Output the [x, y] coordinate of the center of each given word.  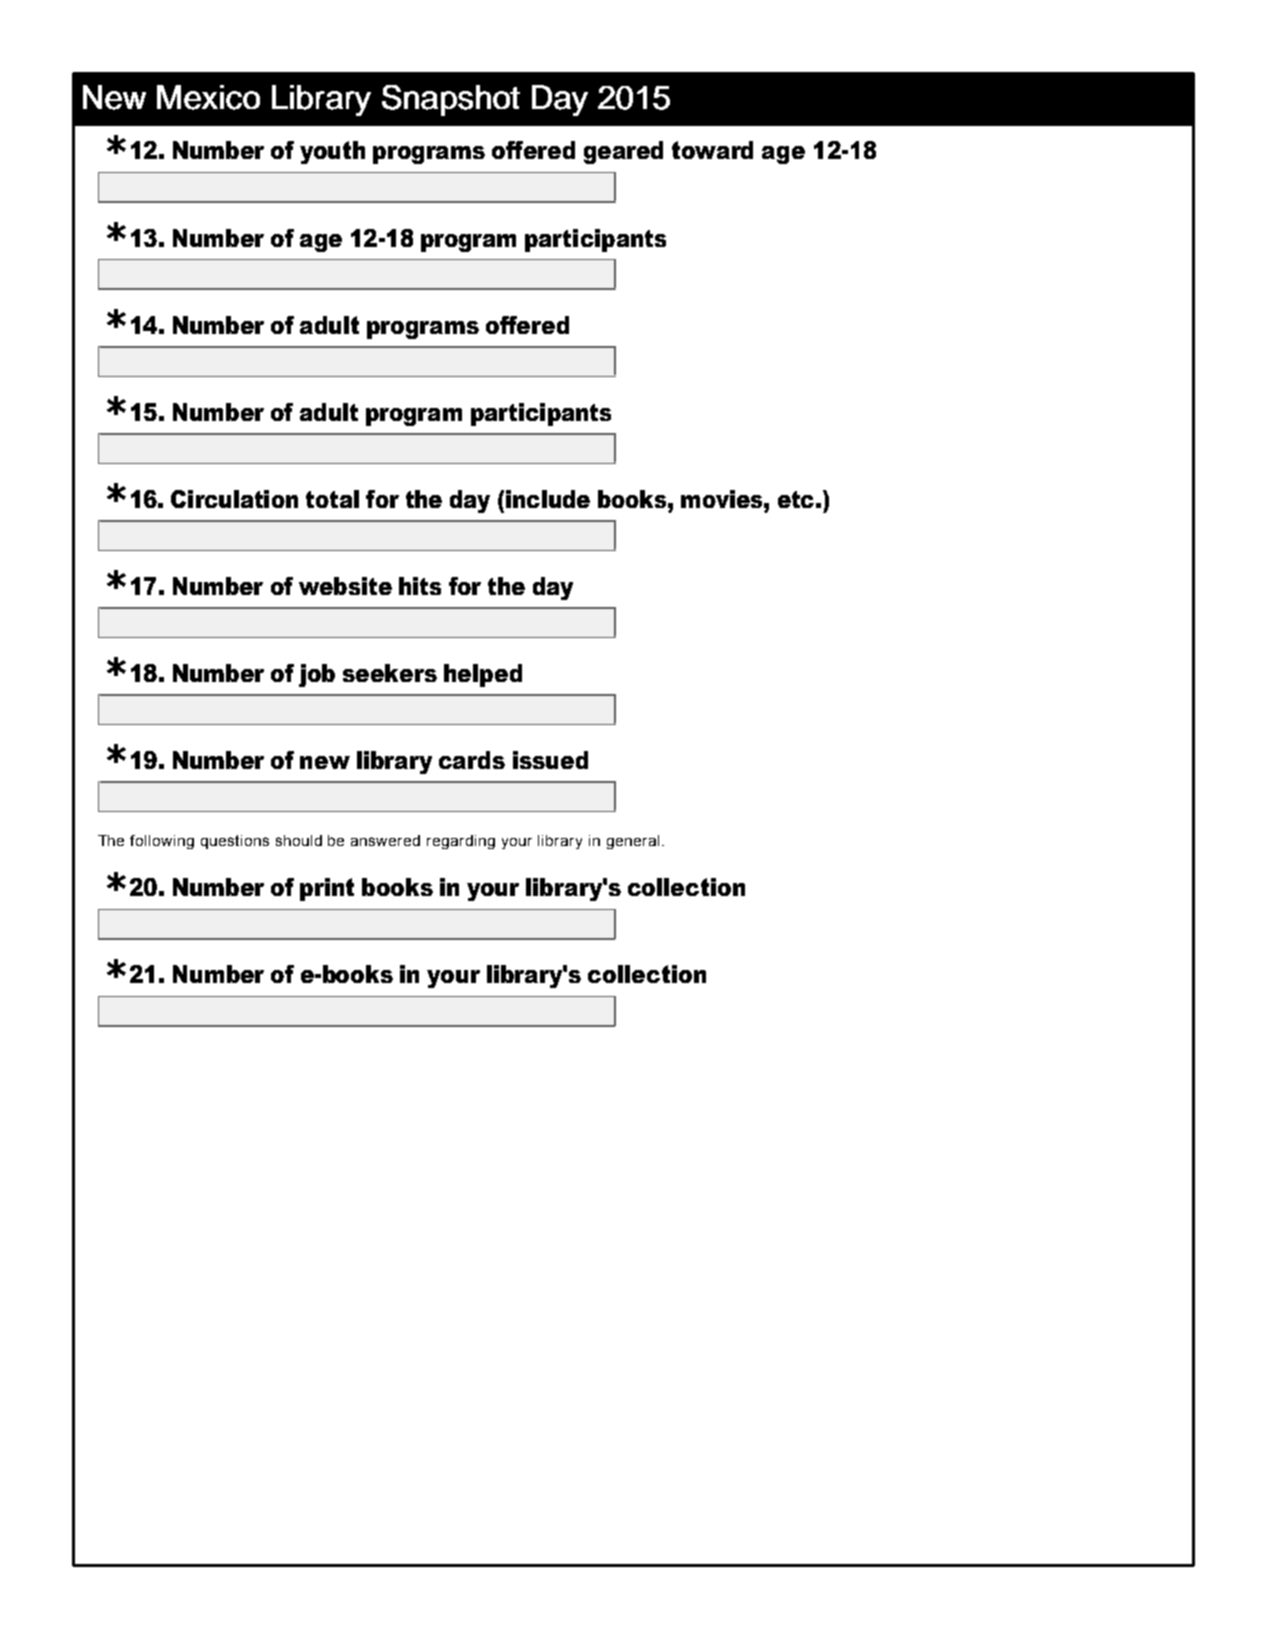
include [548, 499]
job [317, 675]
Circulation [234, 499]
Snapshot [451, 100]
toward [712, 150]
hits [420, 586]
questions [235, 842]
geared [623, 152]
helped [483, 675]
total [332, 499]
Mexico [208, 97]
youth [332, 152]
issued [550, 760]
